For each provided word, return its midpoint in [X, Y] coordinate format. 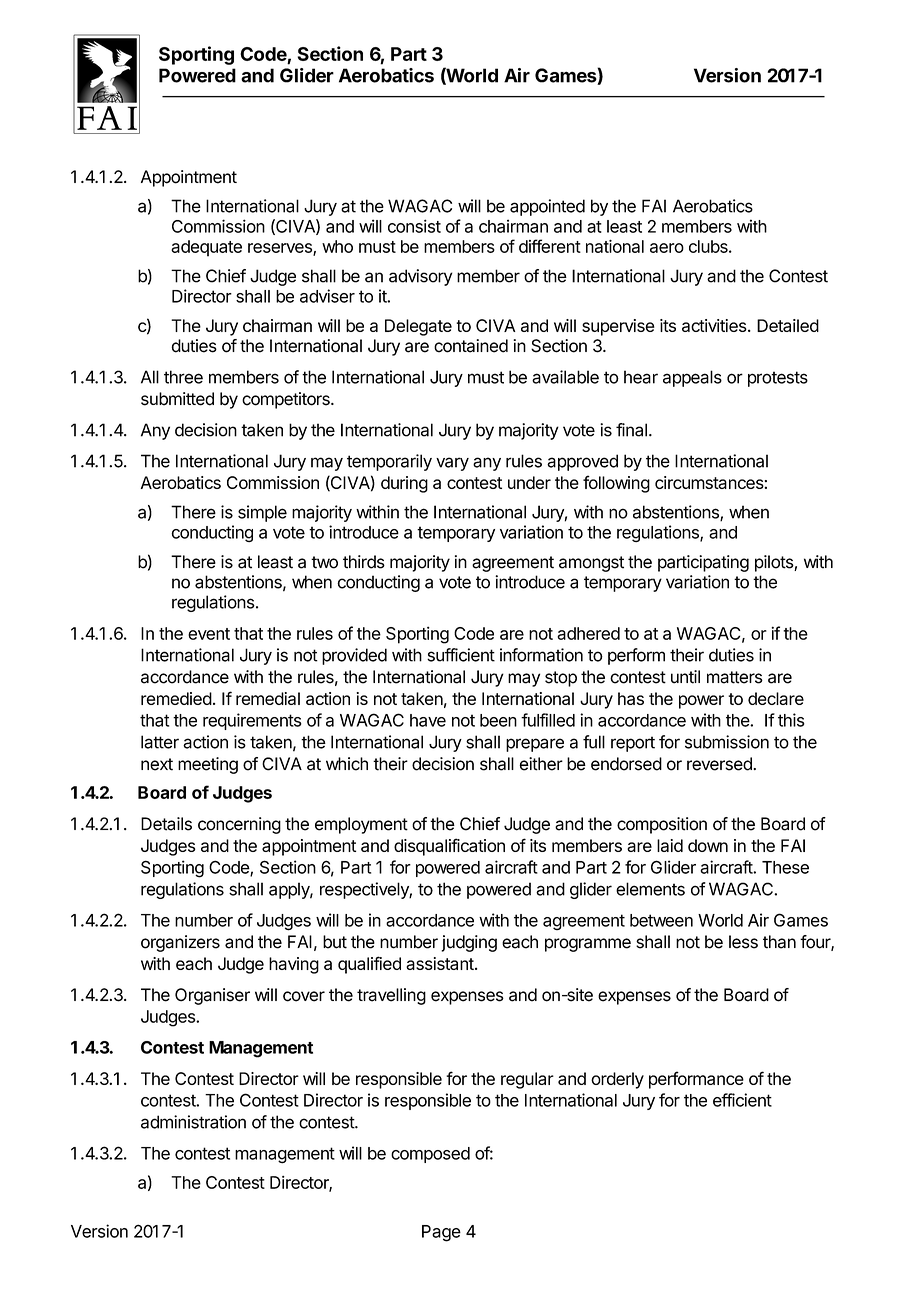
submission [727, 742]
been [498, 720]
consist [414, 226]
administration [193, 1122]
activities [715, 325]
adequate [206, 248]
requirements [252, 721]
